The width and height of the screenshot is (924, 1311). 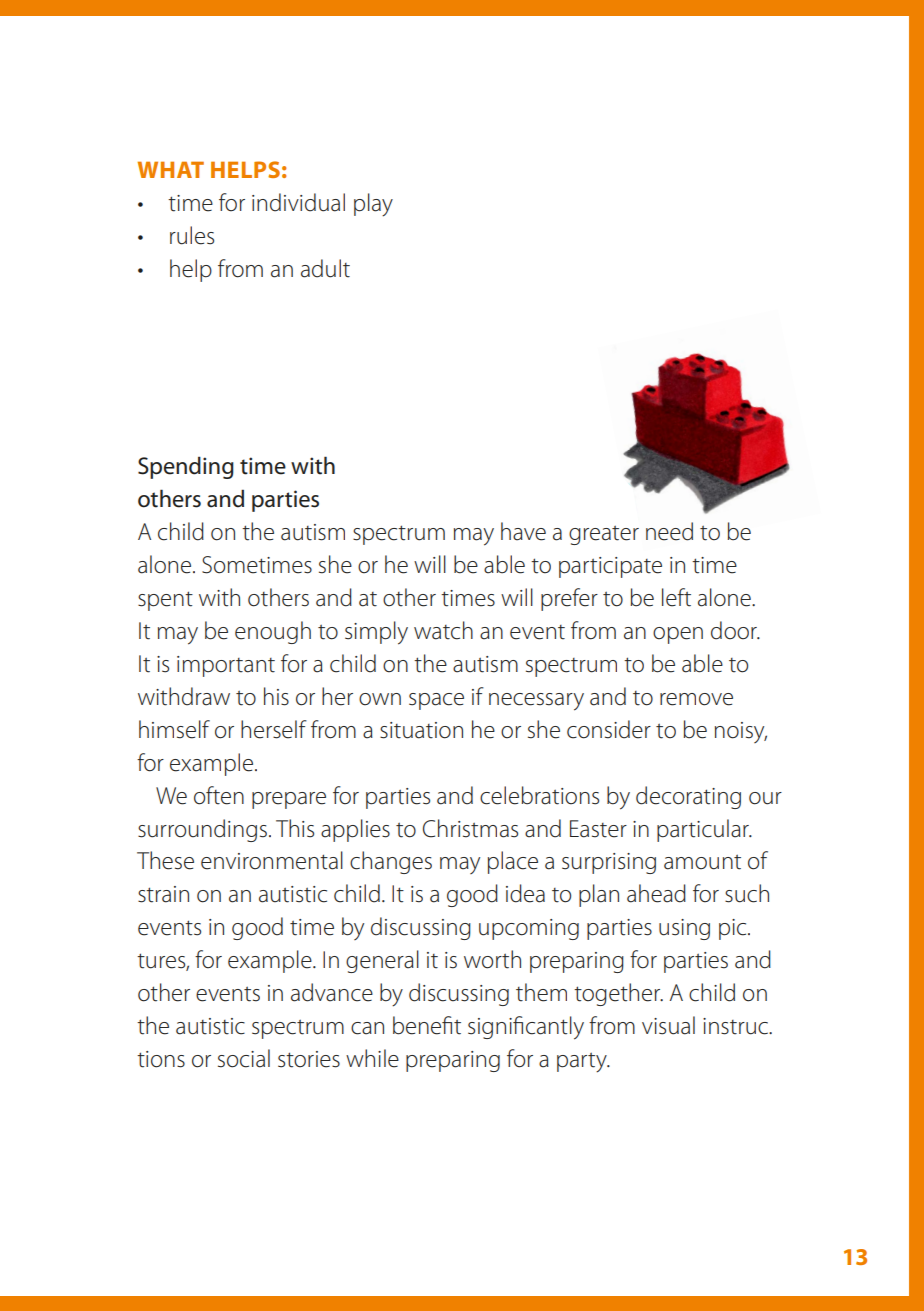 What do you see at coordinates (274, 729) in the screenshot?
I see `herself` at bounding box center [274, 729].
